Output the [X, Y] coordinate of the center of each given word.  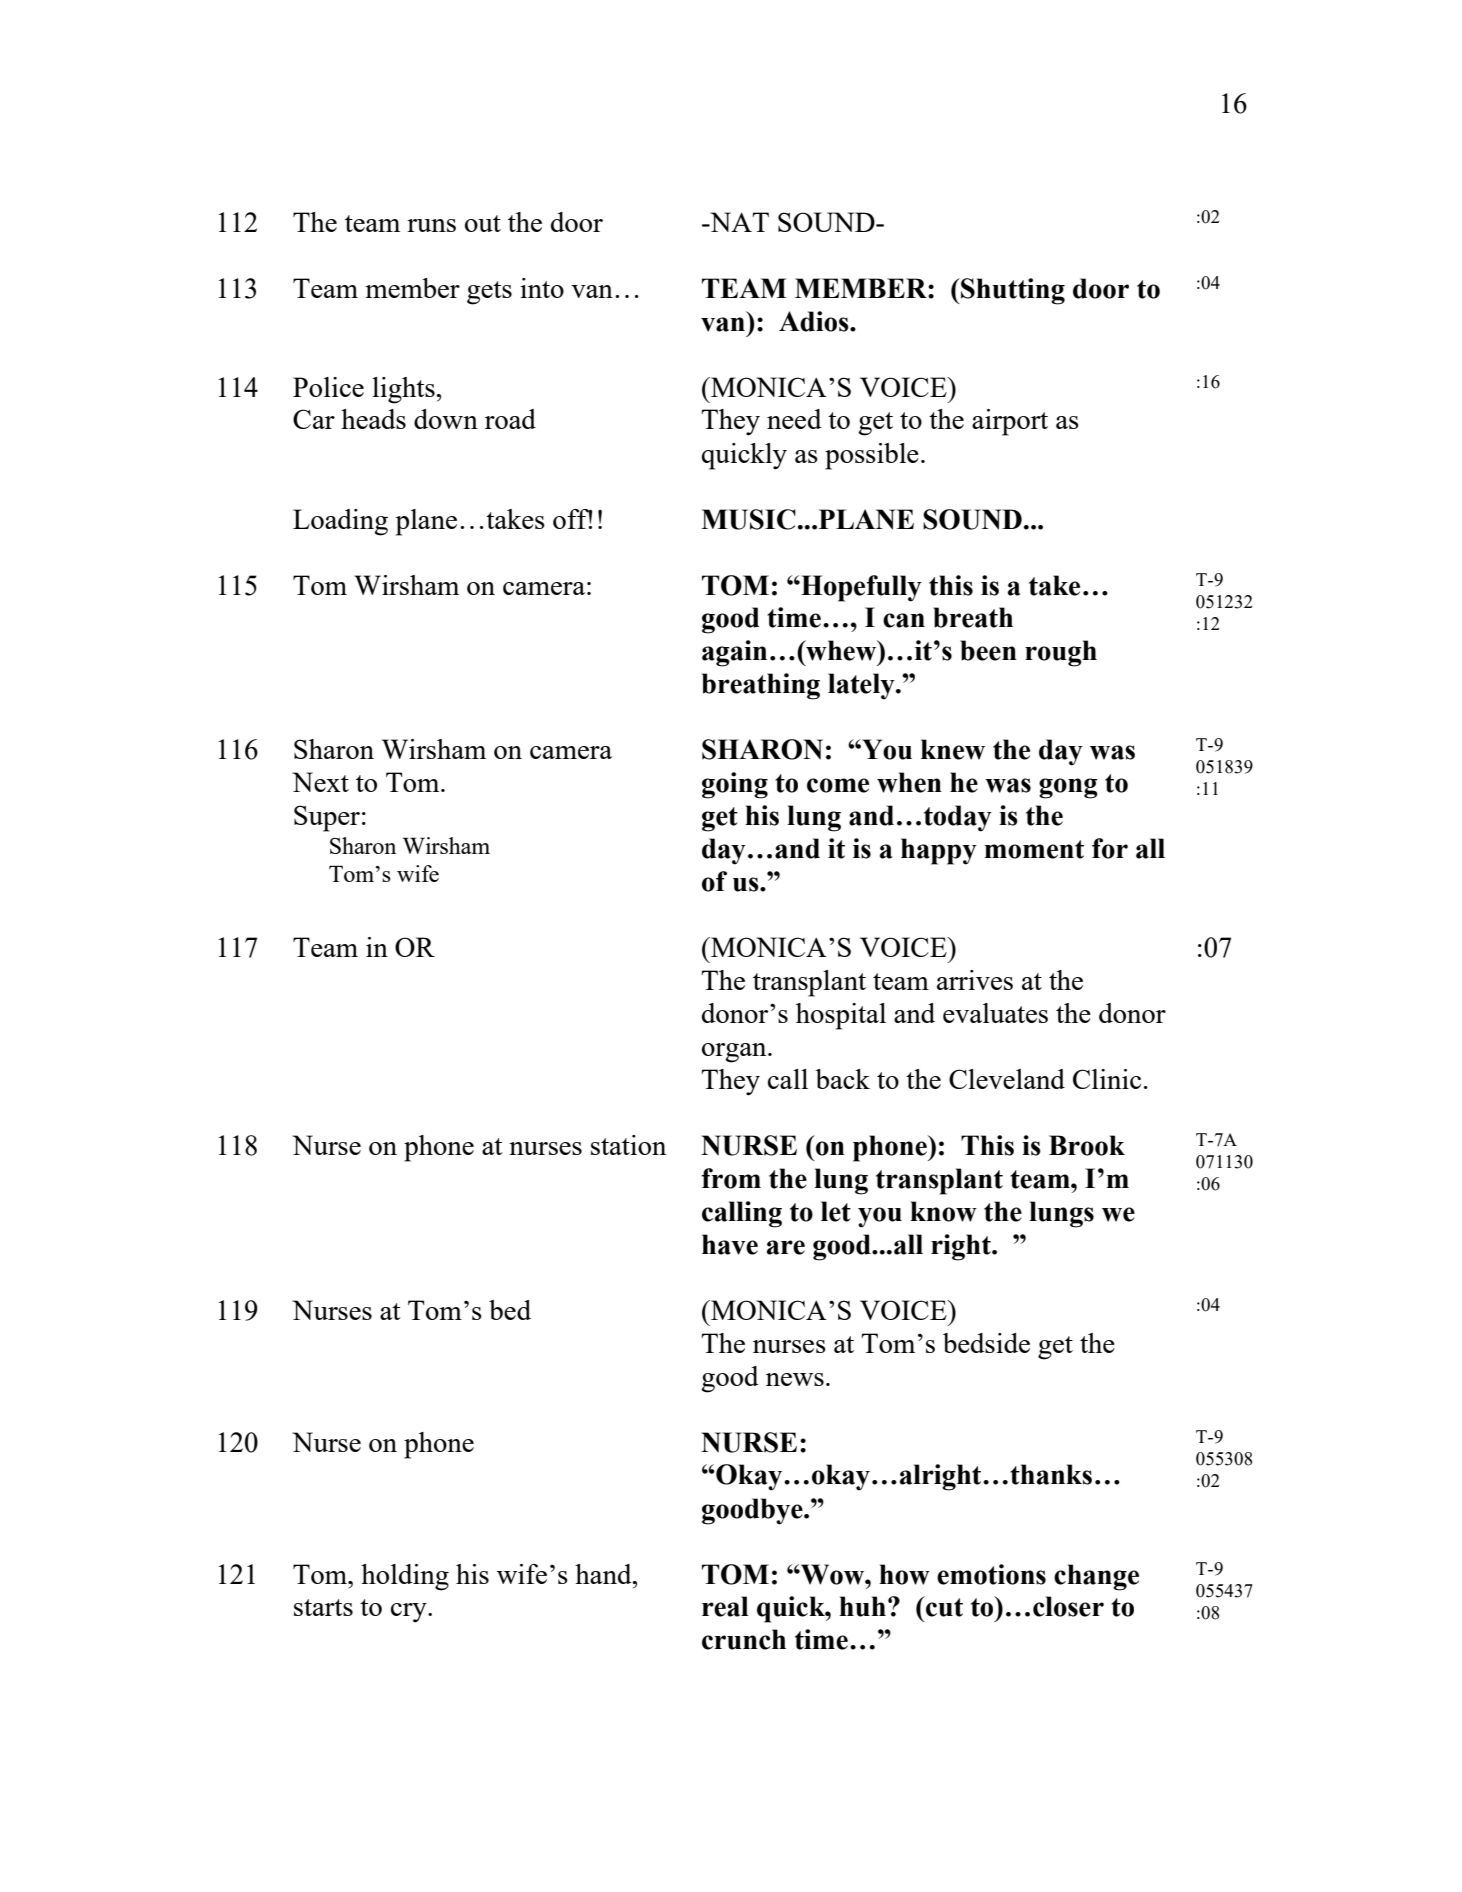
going [735, 785]
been [988, 650]
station [628, 1145]
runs [431, 225]
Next [320, 782]
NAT [738, 222]
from [731, 1178]
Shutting [1012, 291]
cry [410, 1612]
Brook [1087, 1145]
